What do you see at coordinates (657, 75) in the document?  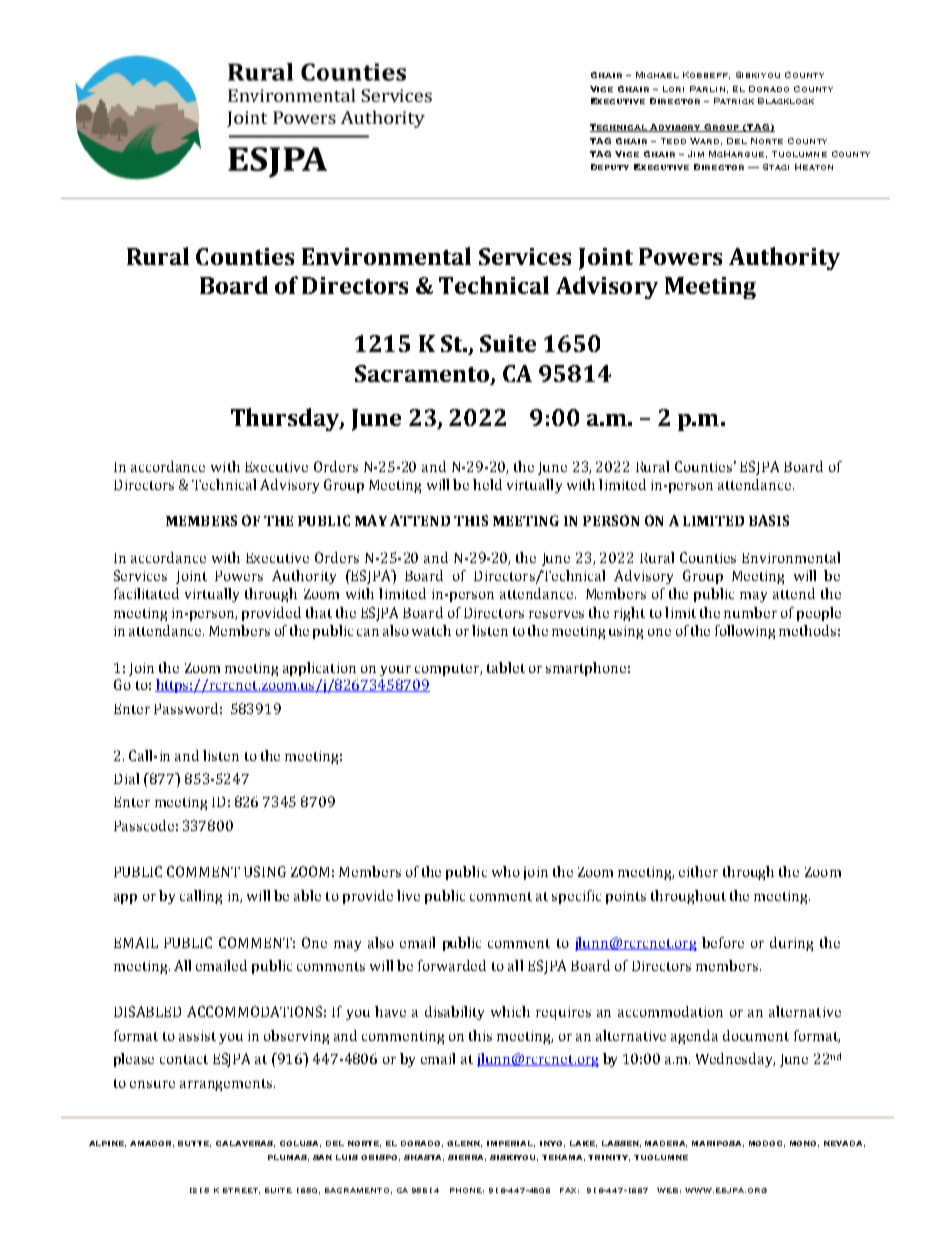 I see `Michael` at bounding box center [657, 75].
